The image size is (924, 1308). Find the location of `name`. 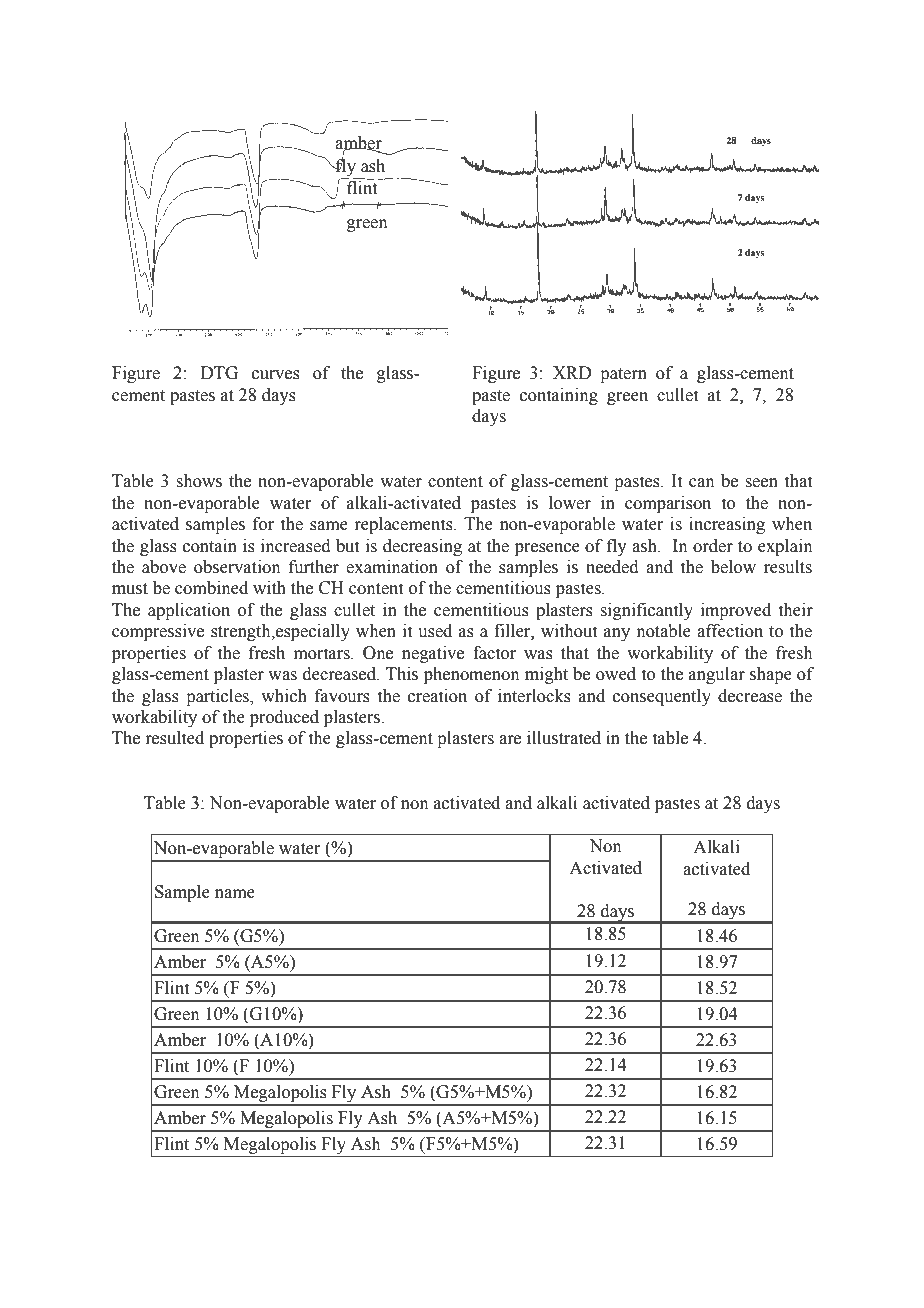

name is located at coordinates (235, 894).
